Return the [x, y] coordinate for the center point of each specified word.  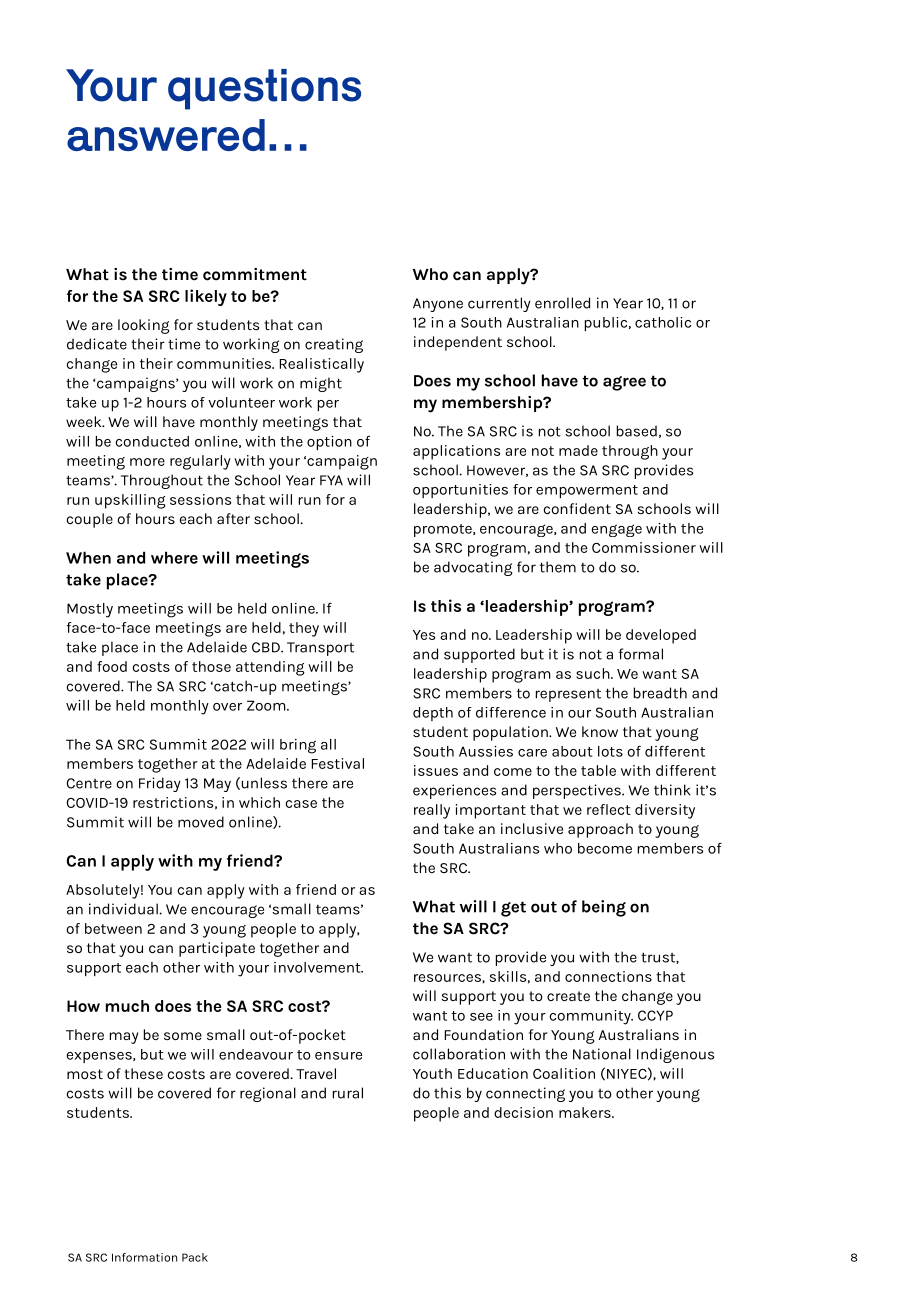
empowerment [587, 491]
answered [166, 135]
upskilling [130, 501]
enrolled [562, 303]
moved [201, 822]
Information [144, 1257]
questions [264, 89]
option [329, 443]
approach [600, 830]
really [432, 811]
